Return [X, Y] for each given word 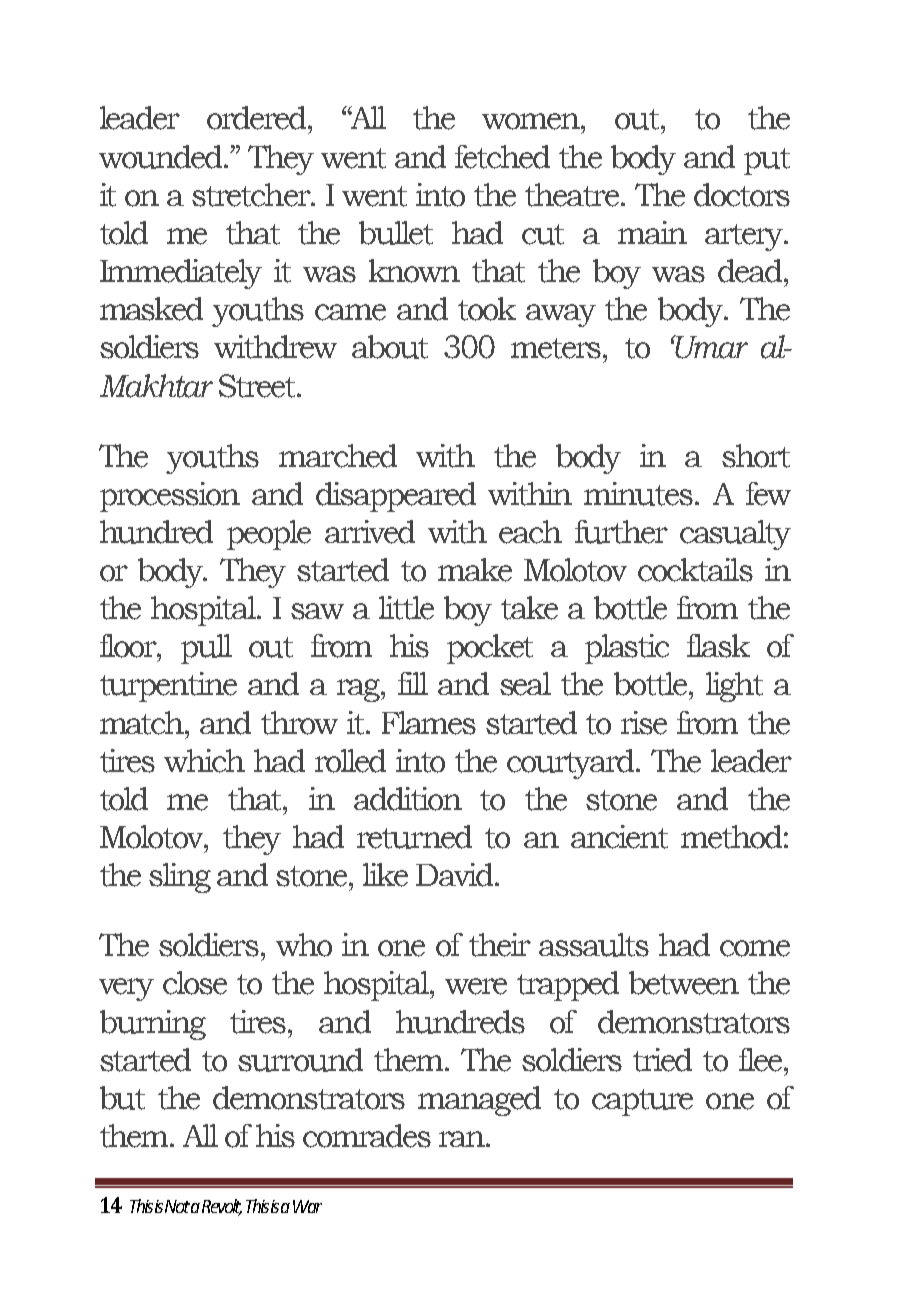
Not [177, 1206]
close [195, 983]
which [204, 761]
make [475, 570]
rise [644, 723]
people [269, 535]
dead [751, 271]
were [476, 986]
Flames [429, 723]
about [390, 347]
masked [151, 309]
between [684, 983]
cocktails [695, 570]
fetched [502, 157]
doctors [742, 195]
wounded [162, 157]
